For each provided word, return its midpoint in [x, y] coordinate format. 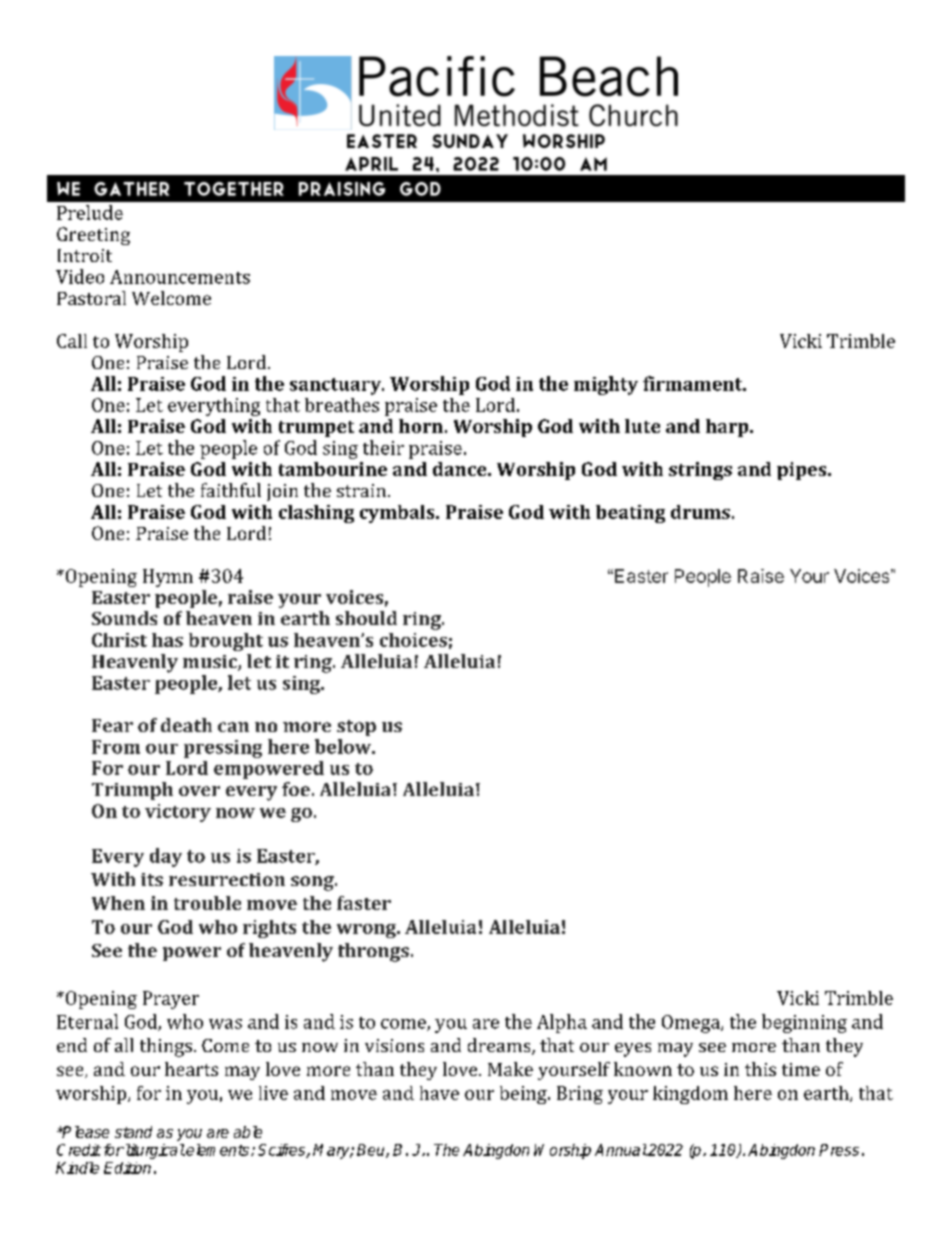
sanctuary [336, 386]
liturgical [154, 1151]
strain [361, 490]
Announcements [180, 277]
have [439, 1093]
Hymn [168, 578]
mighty [606, 385]
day [166, 857]
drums [700, 512]
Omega [692, 1024]
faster [364, 903]
